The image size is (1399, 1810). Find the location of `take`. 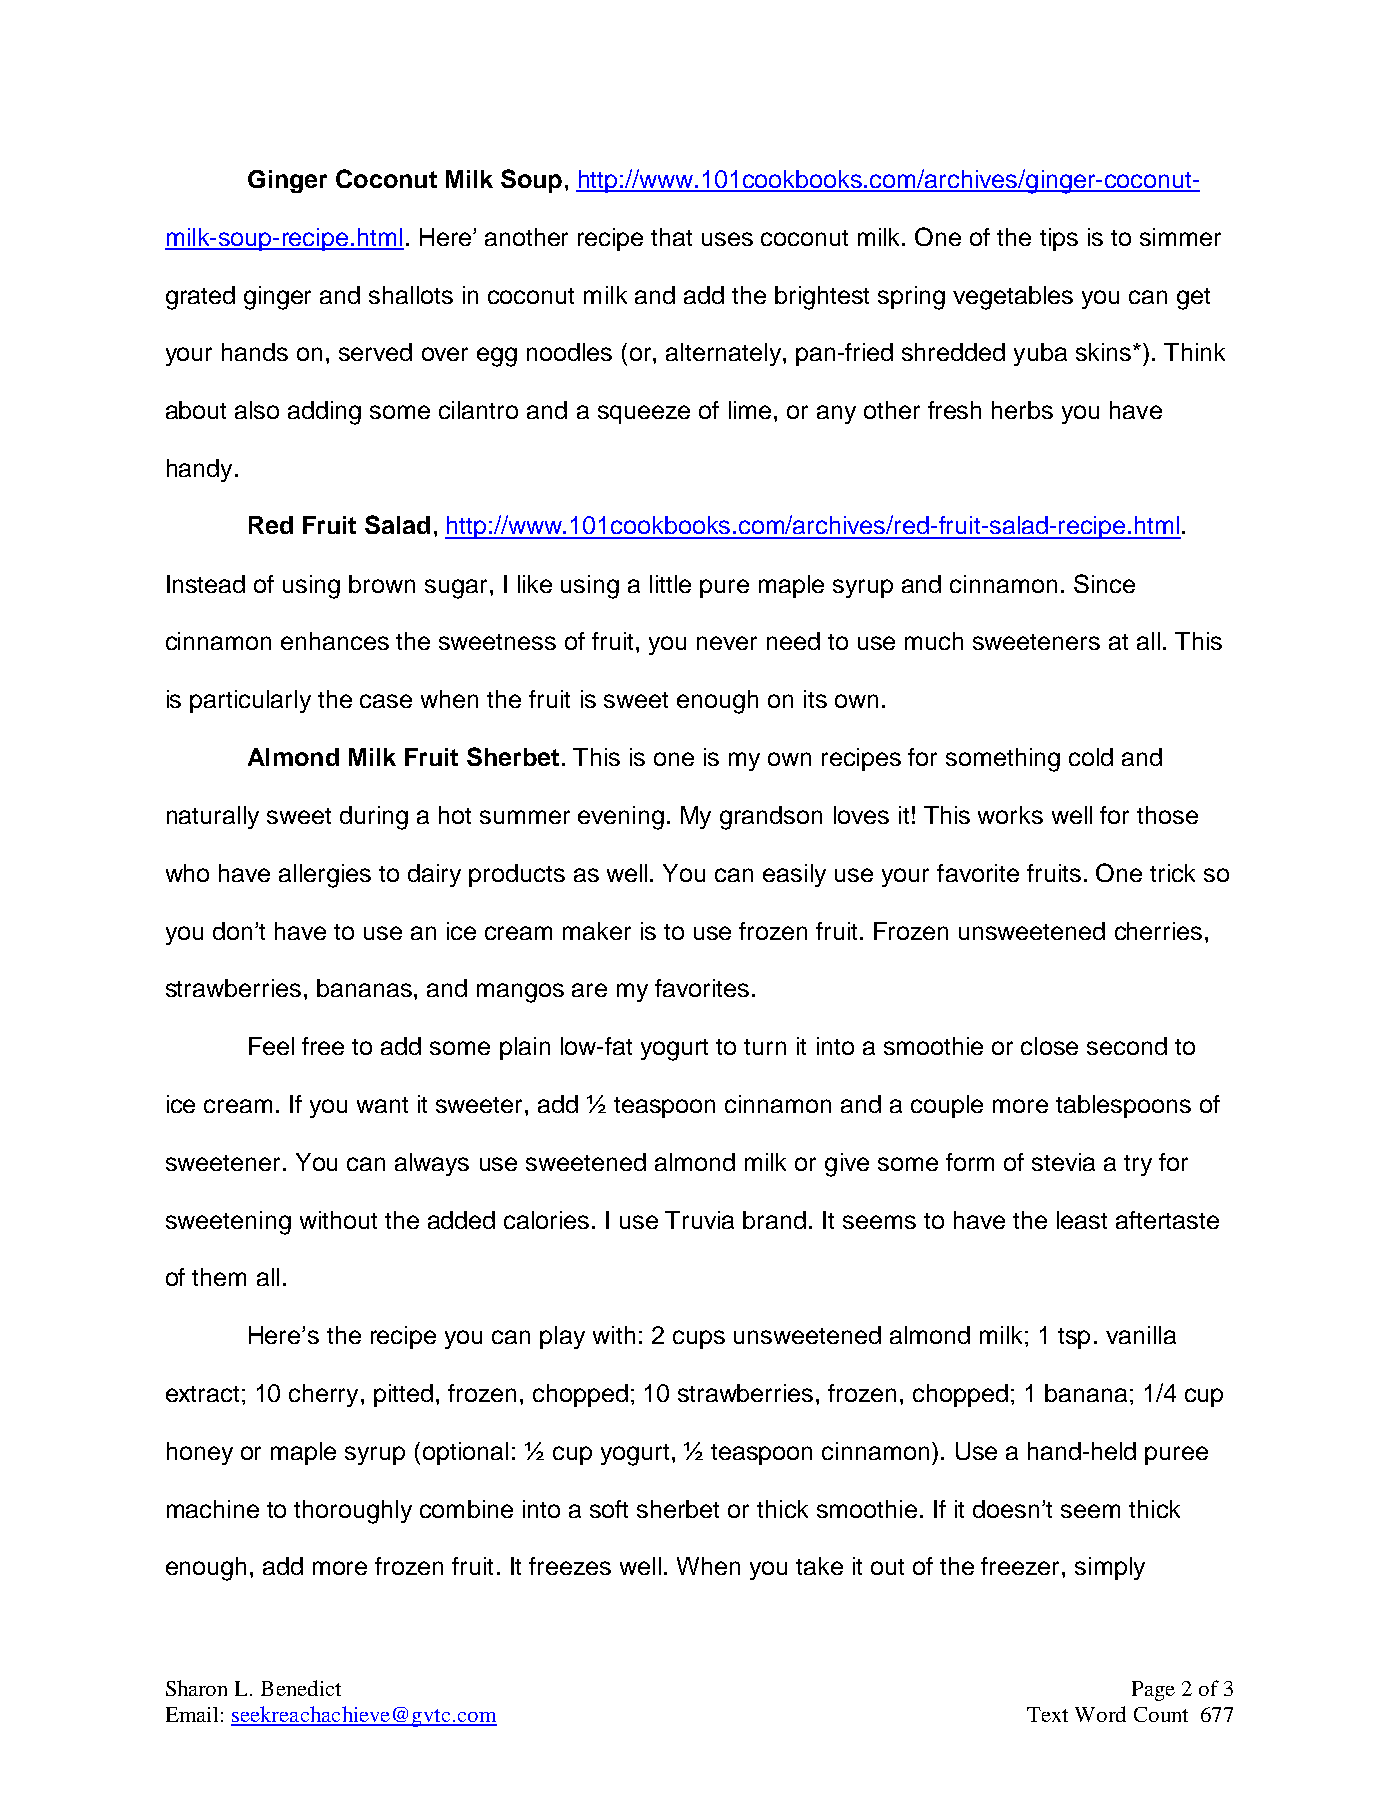

take is located at coordinates (819, 1566).
